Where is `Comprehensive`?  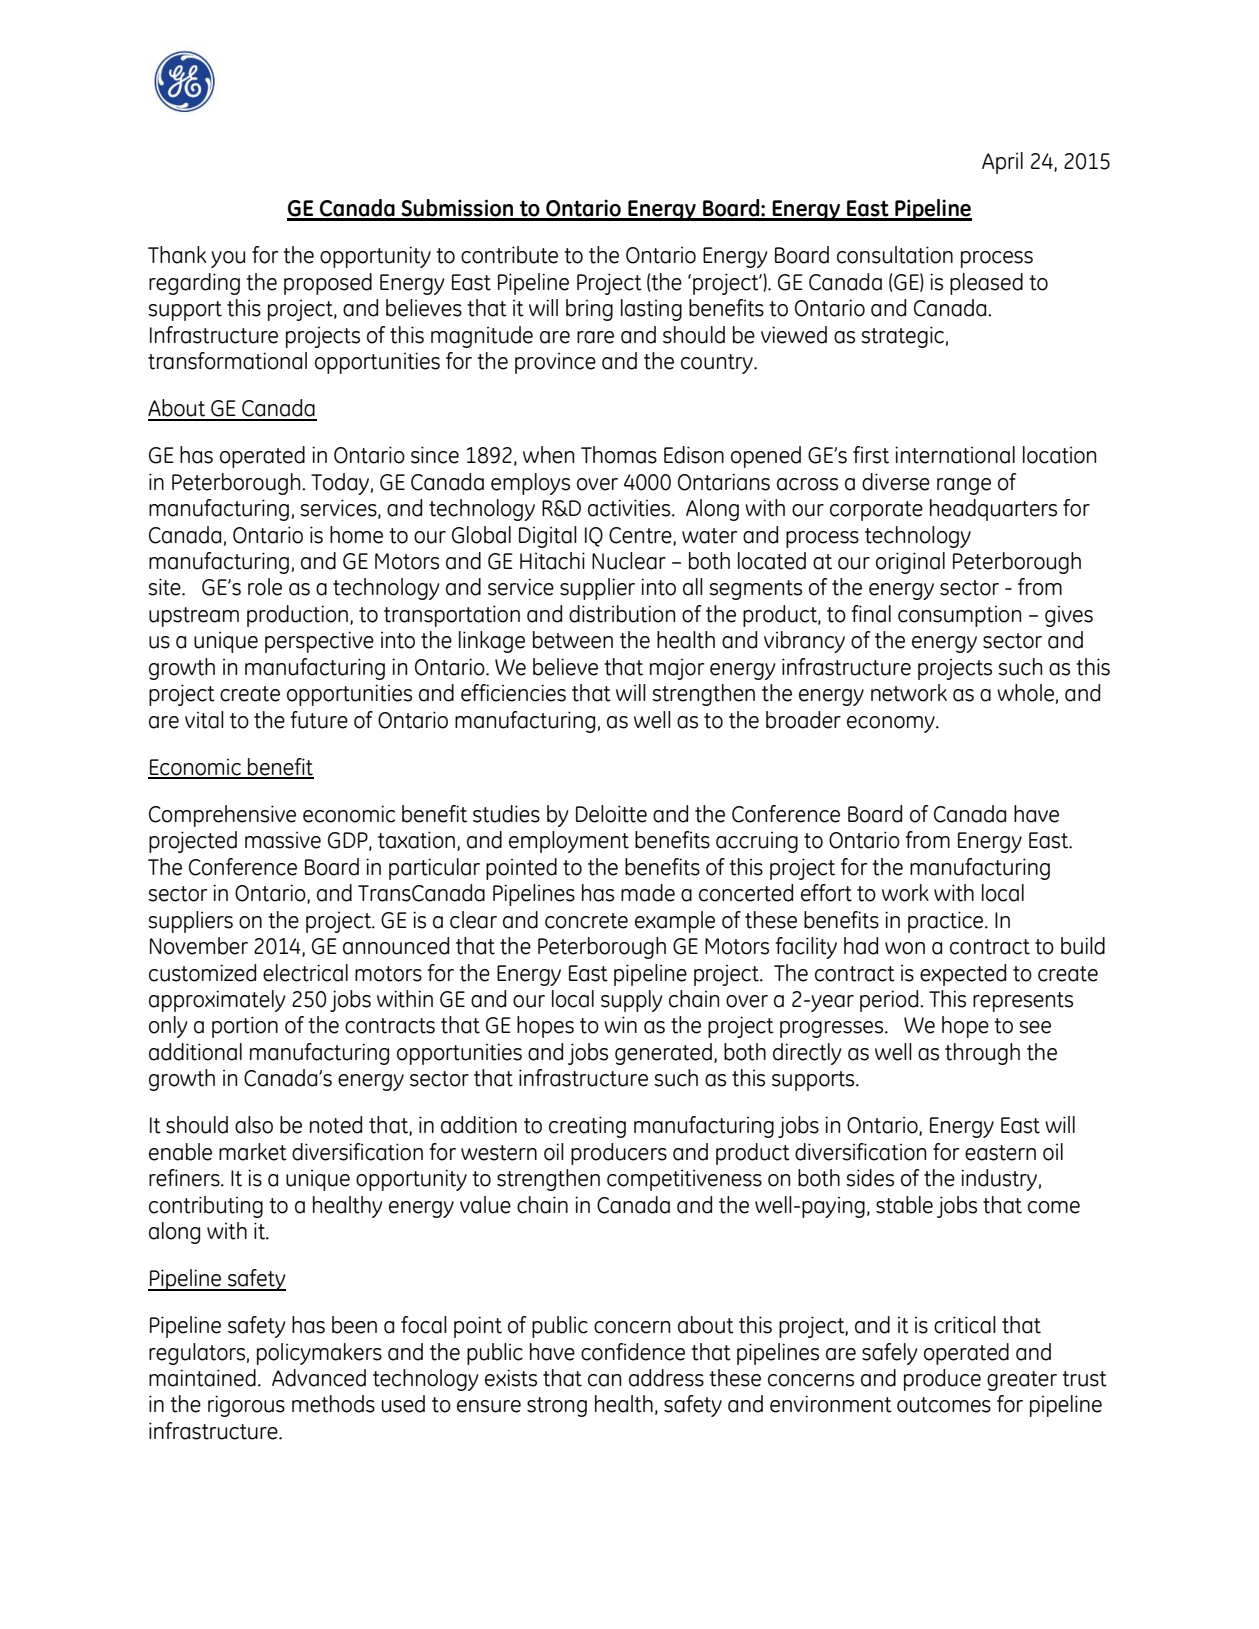 Comprehensive is located at coordinates (222, 816).
